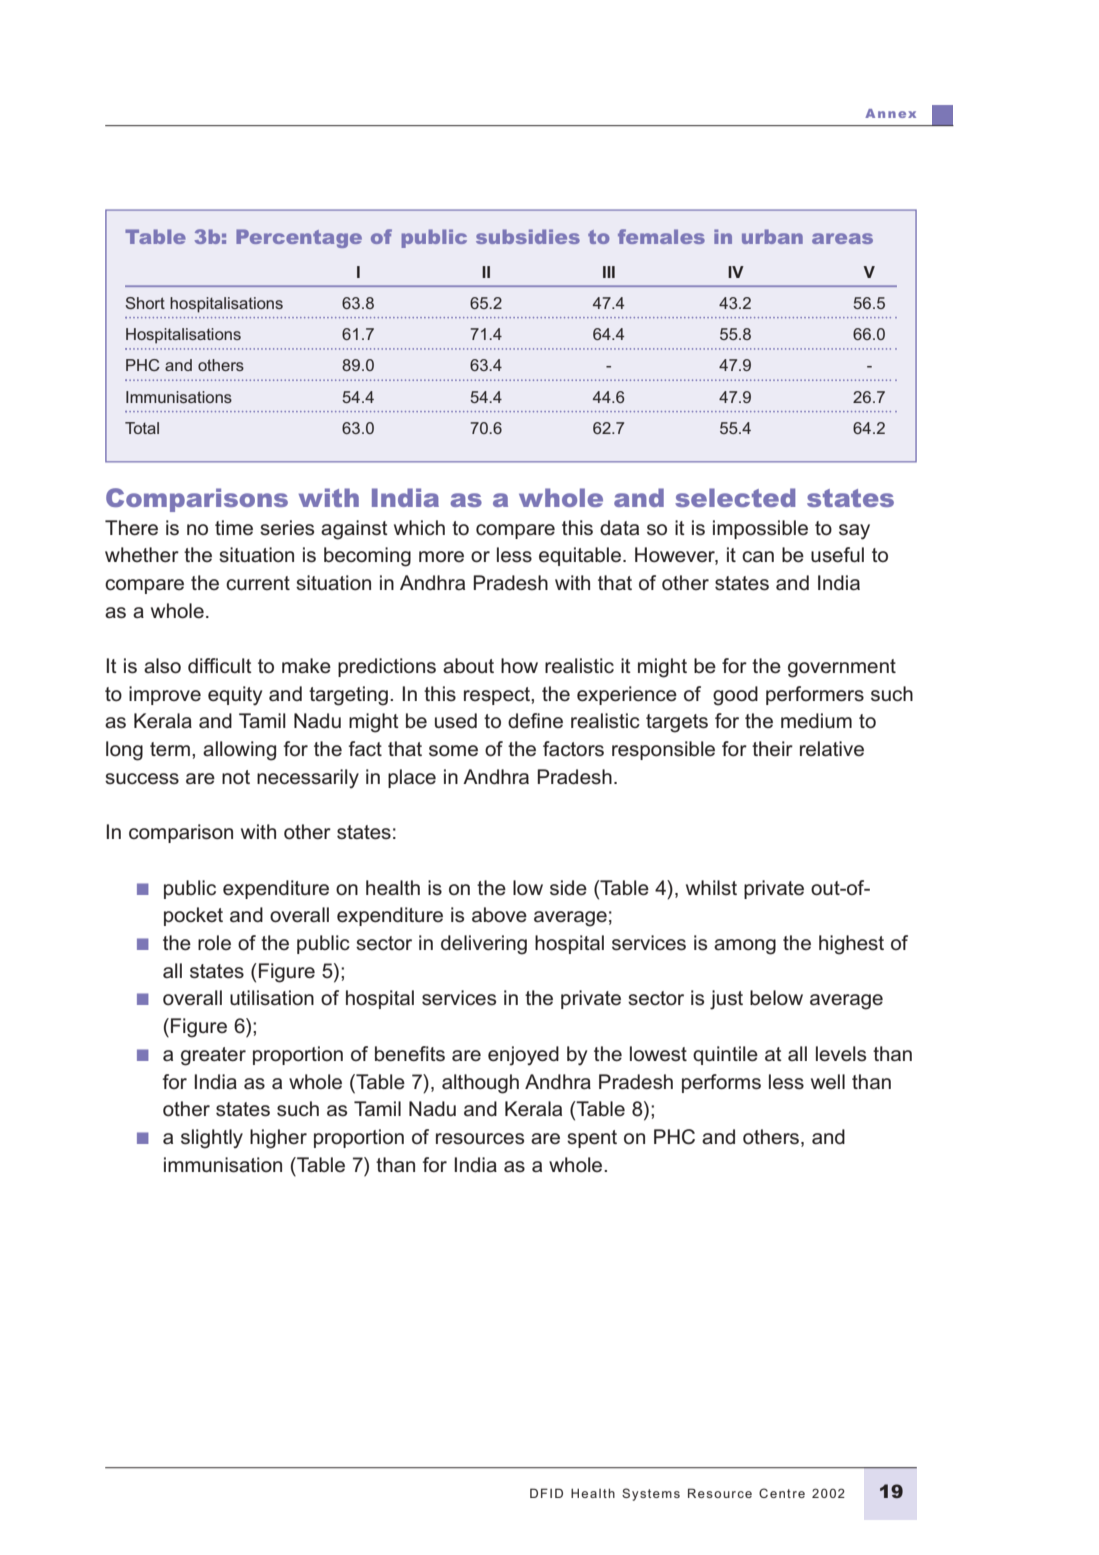 This document has width=1099, height=1555. What do you see at coordinates (212, 1139) in the document?
I see `slightly` at bounding box center [212, 1139].
